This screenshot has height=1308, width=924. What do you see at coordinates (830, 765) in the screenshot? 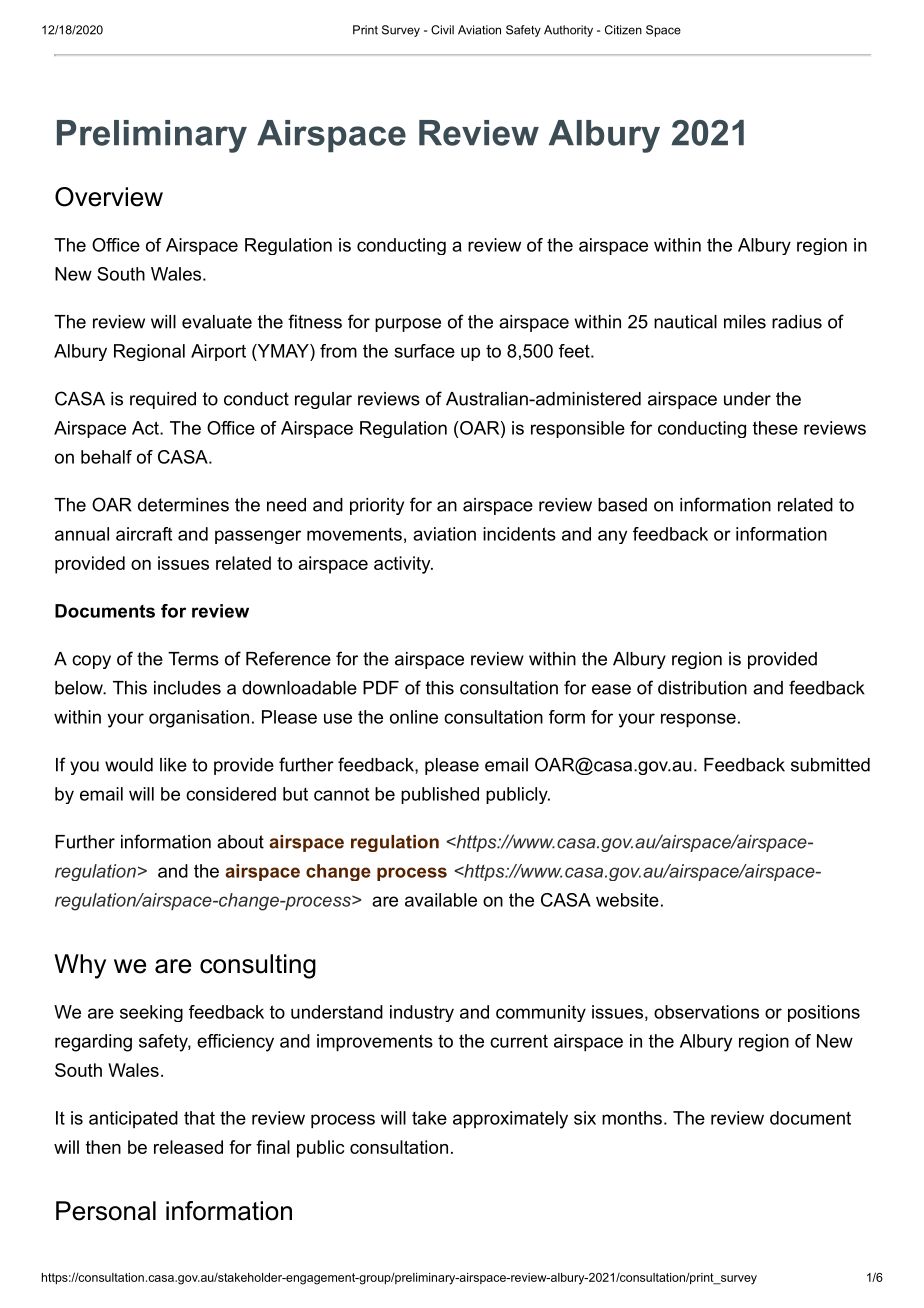
I see `submitted` at bounding box center [830, 765].
